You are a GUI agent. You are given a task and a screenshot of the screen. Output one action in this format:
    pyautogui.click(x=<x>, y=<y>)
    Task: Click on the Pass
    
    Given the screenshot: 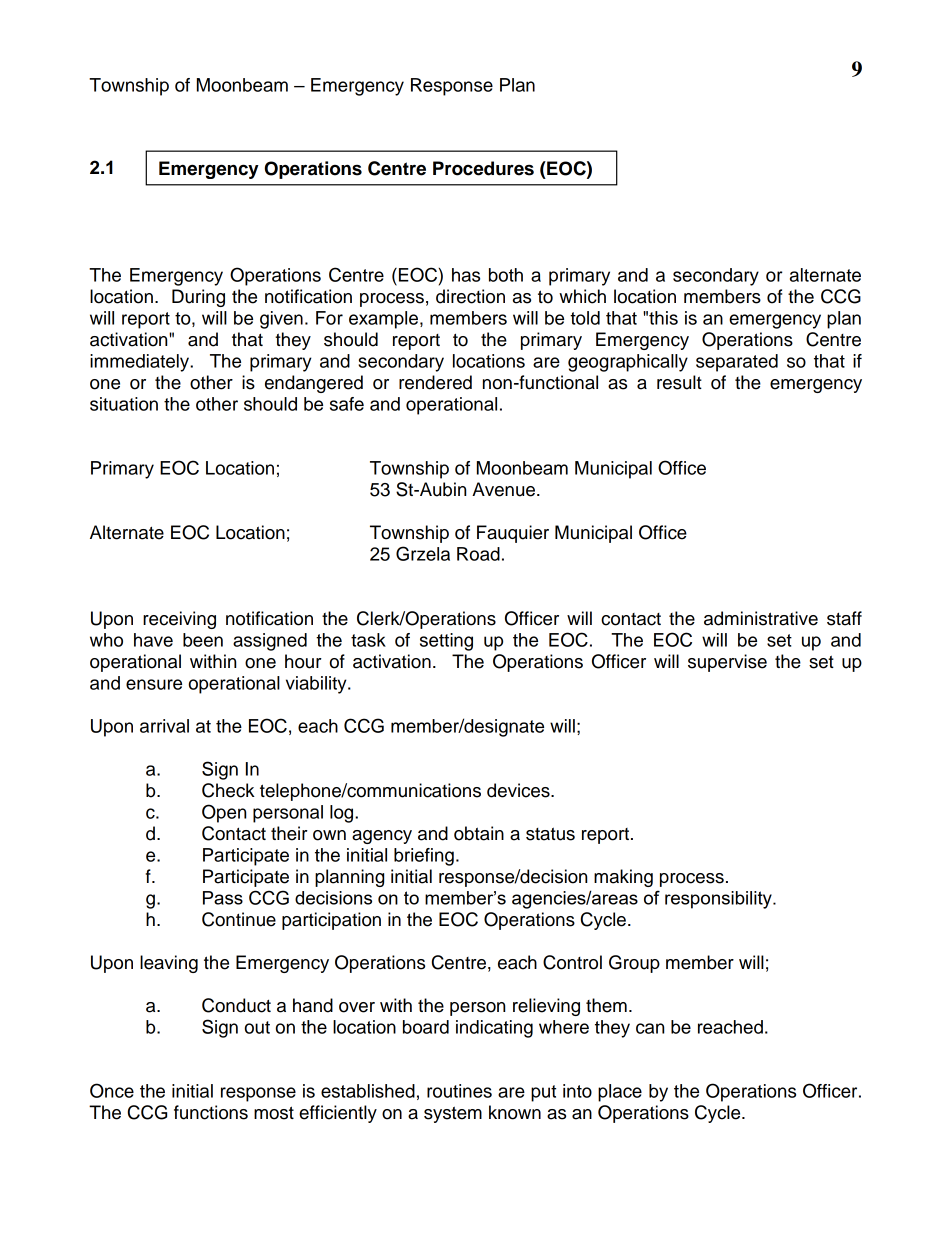 What is the action you would take?
    pyautogui.click(x=223, y=898)
